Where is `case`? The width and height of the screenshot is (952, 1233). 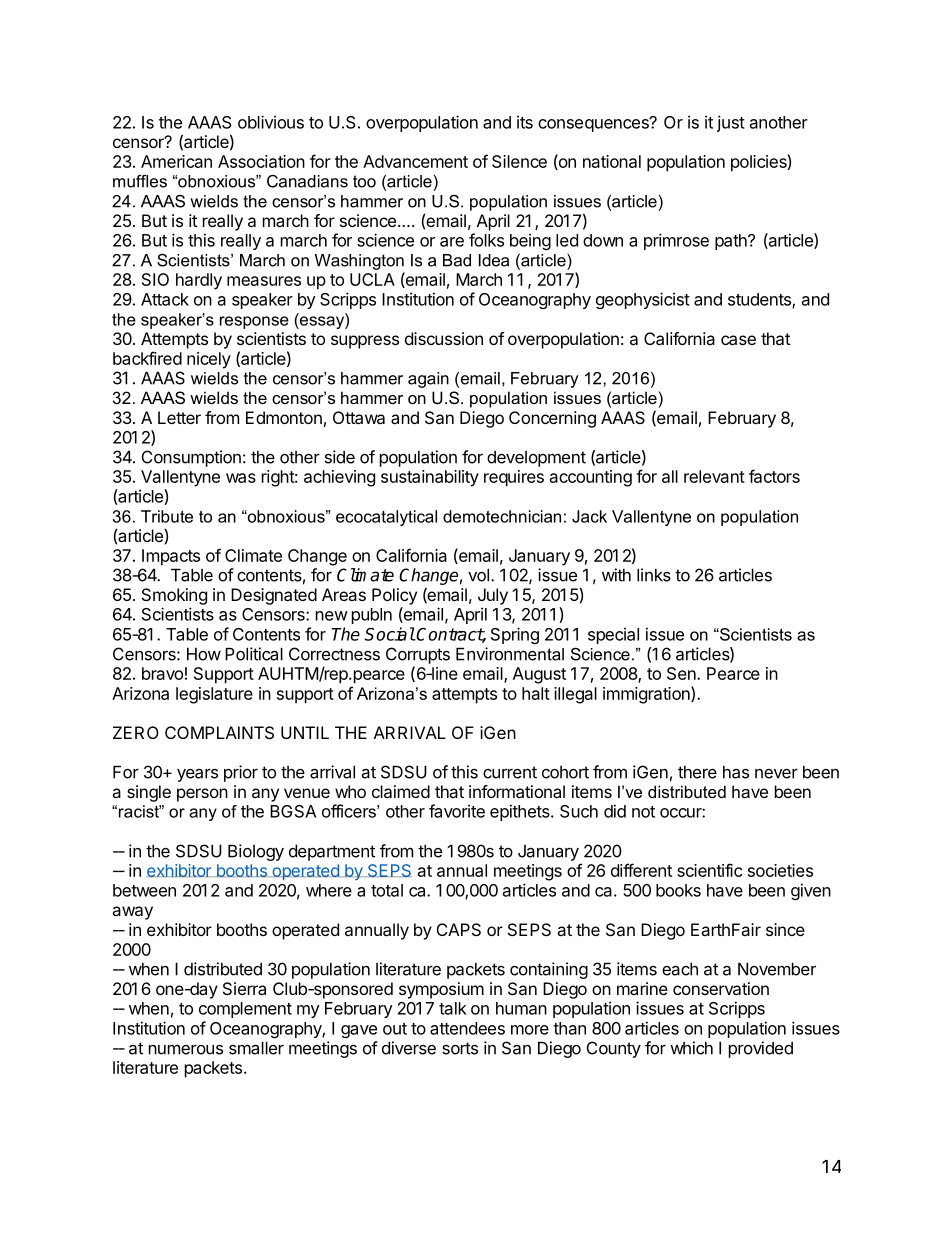 case is located at coordinates (738, 340).
